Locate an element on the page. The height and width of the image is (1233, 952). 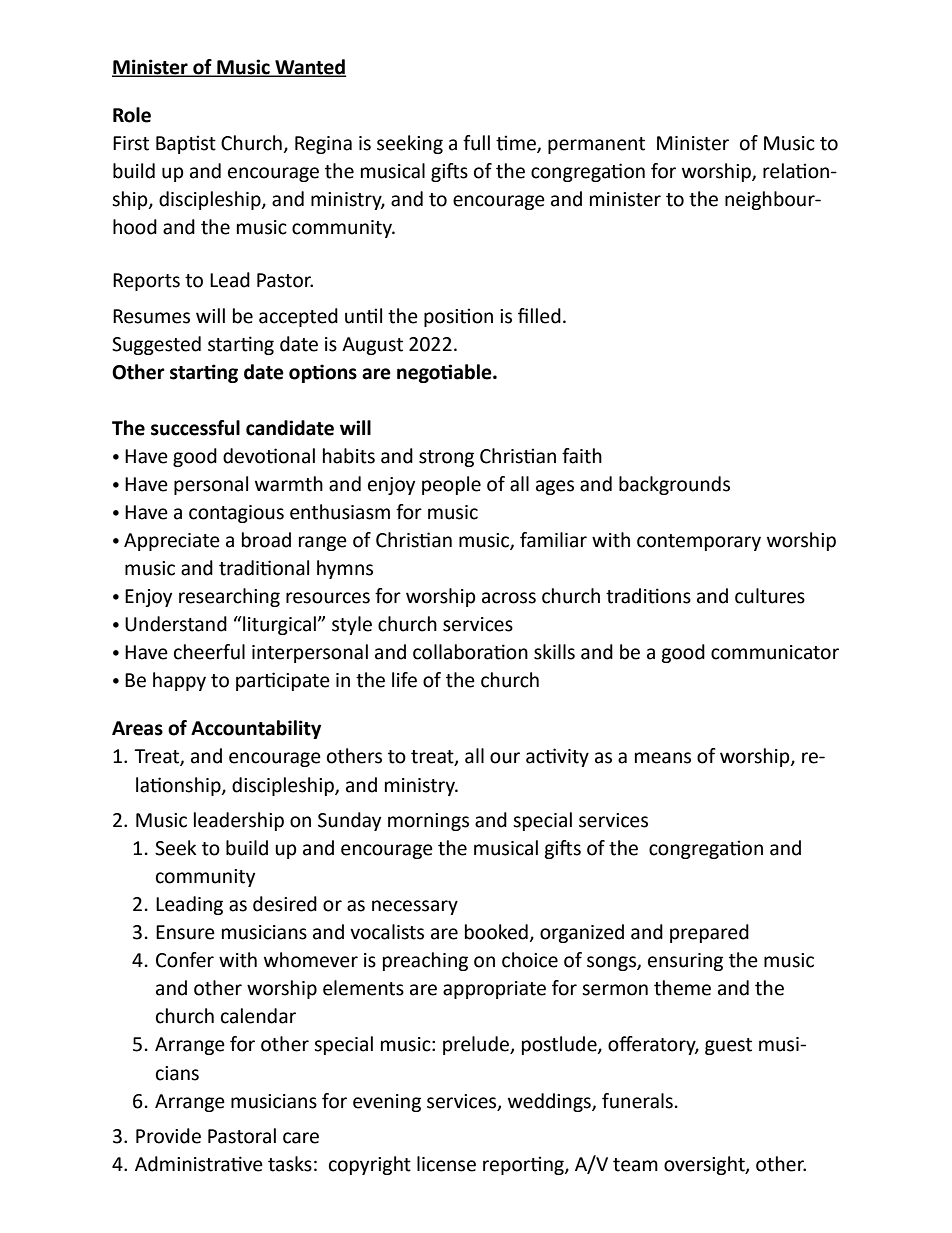
permanent is located at coordinates (596, 145).
